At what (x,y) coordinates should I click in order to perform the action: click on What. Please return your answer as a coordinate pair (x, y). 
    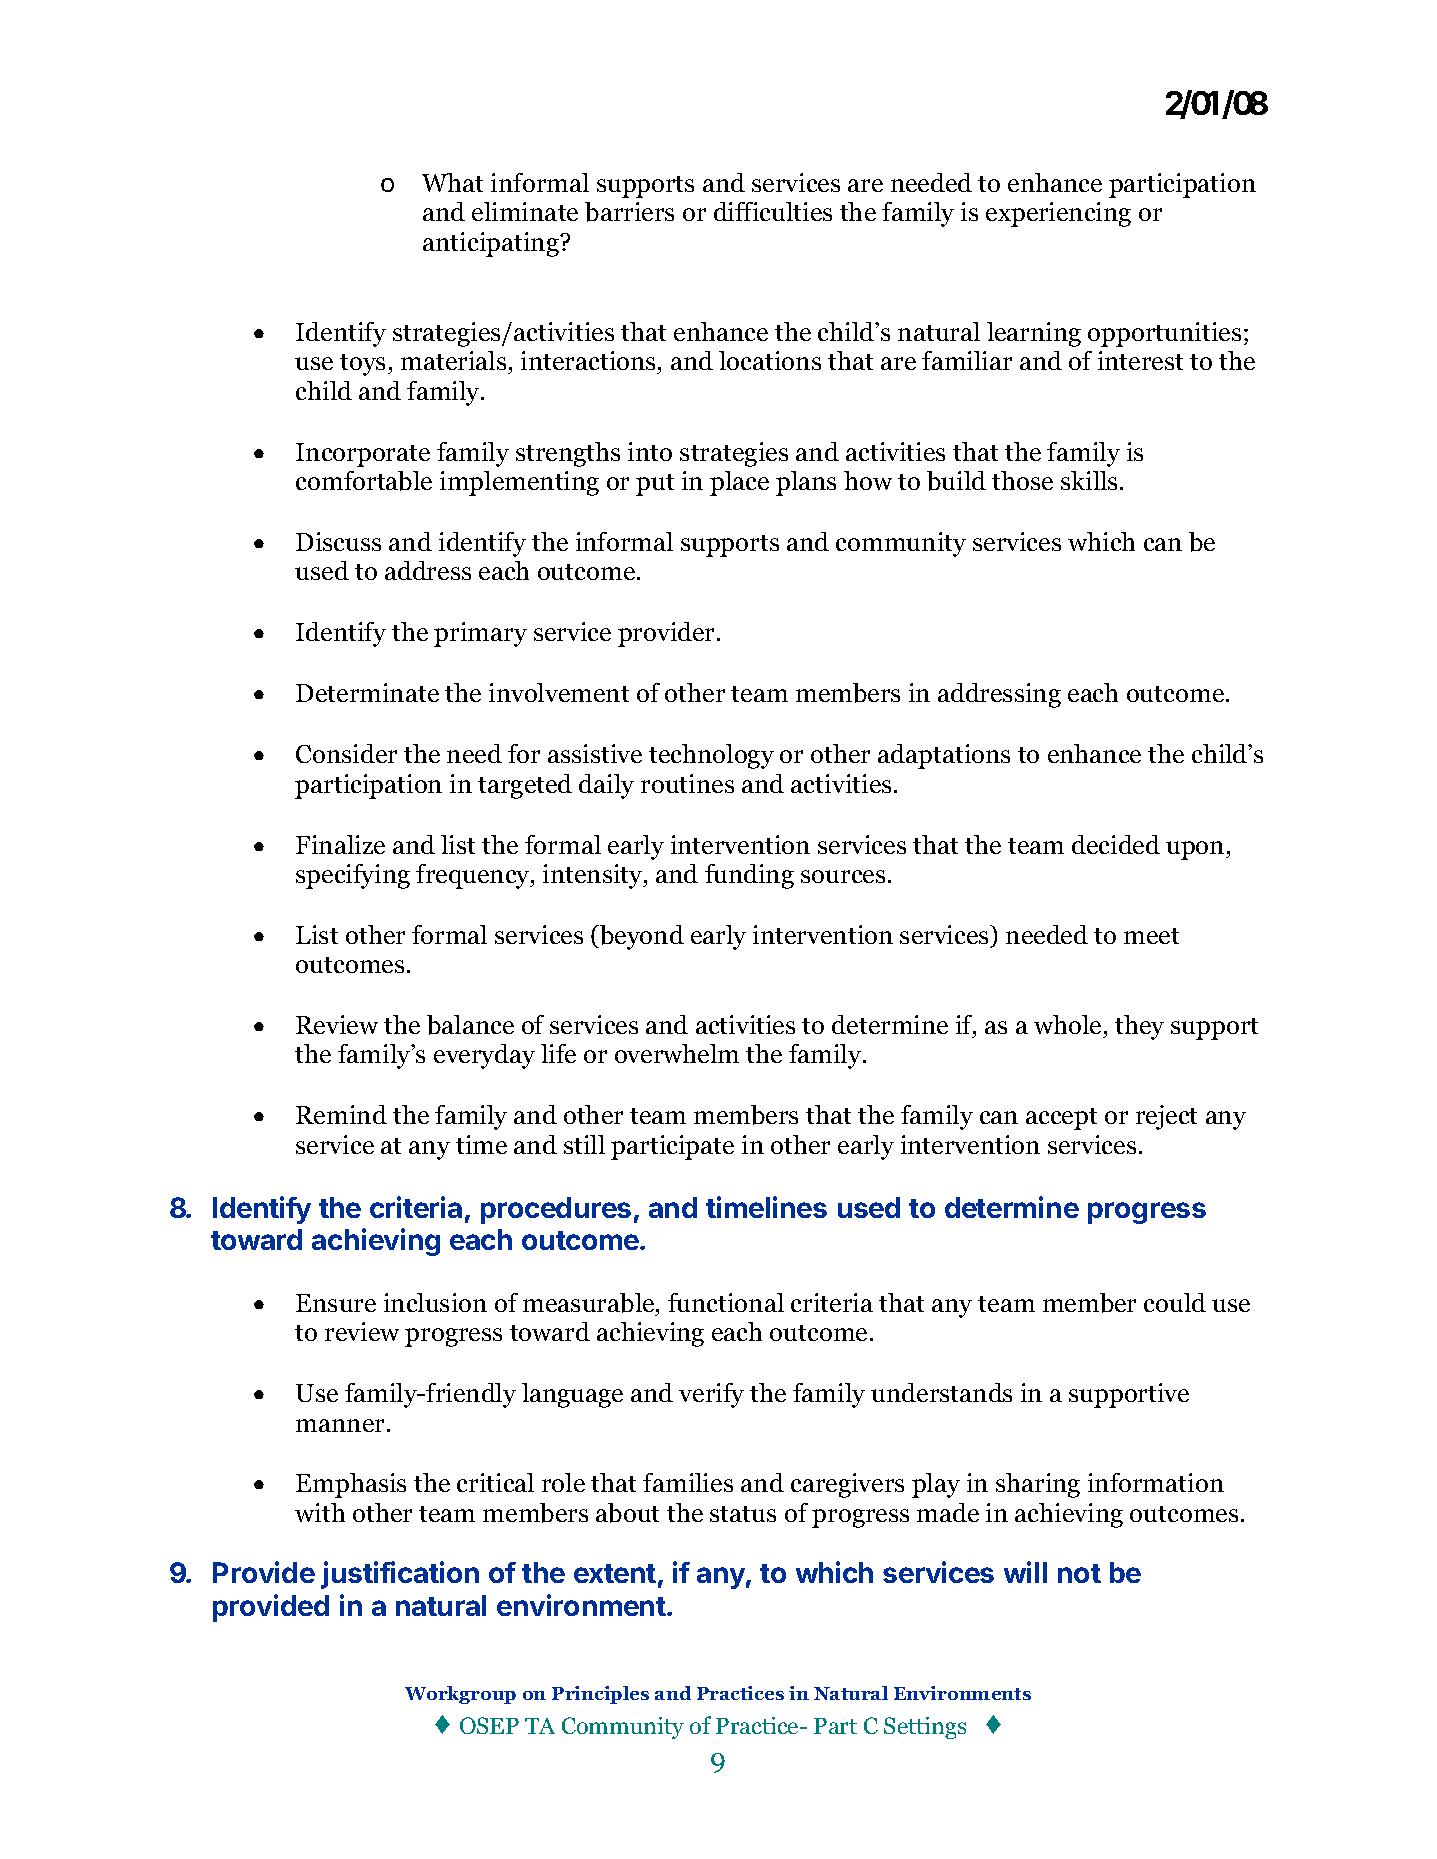
    Looking at the image, I should click on (452, 182).
